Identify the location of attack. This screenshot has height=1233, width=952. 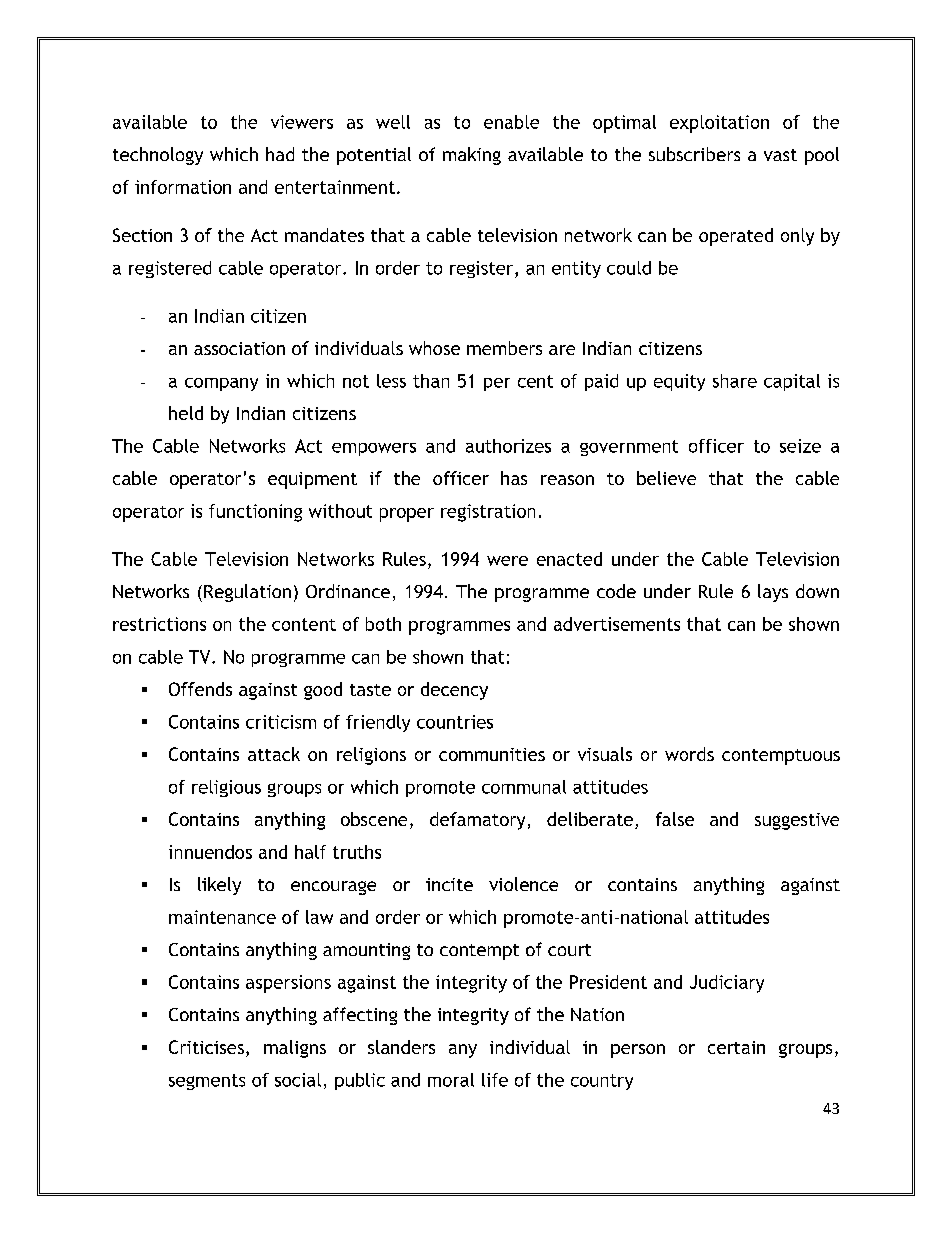
(274, 754).
